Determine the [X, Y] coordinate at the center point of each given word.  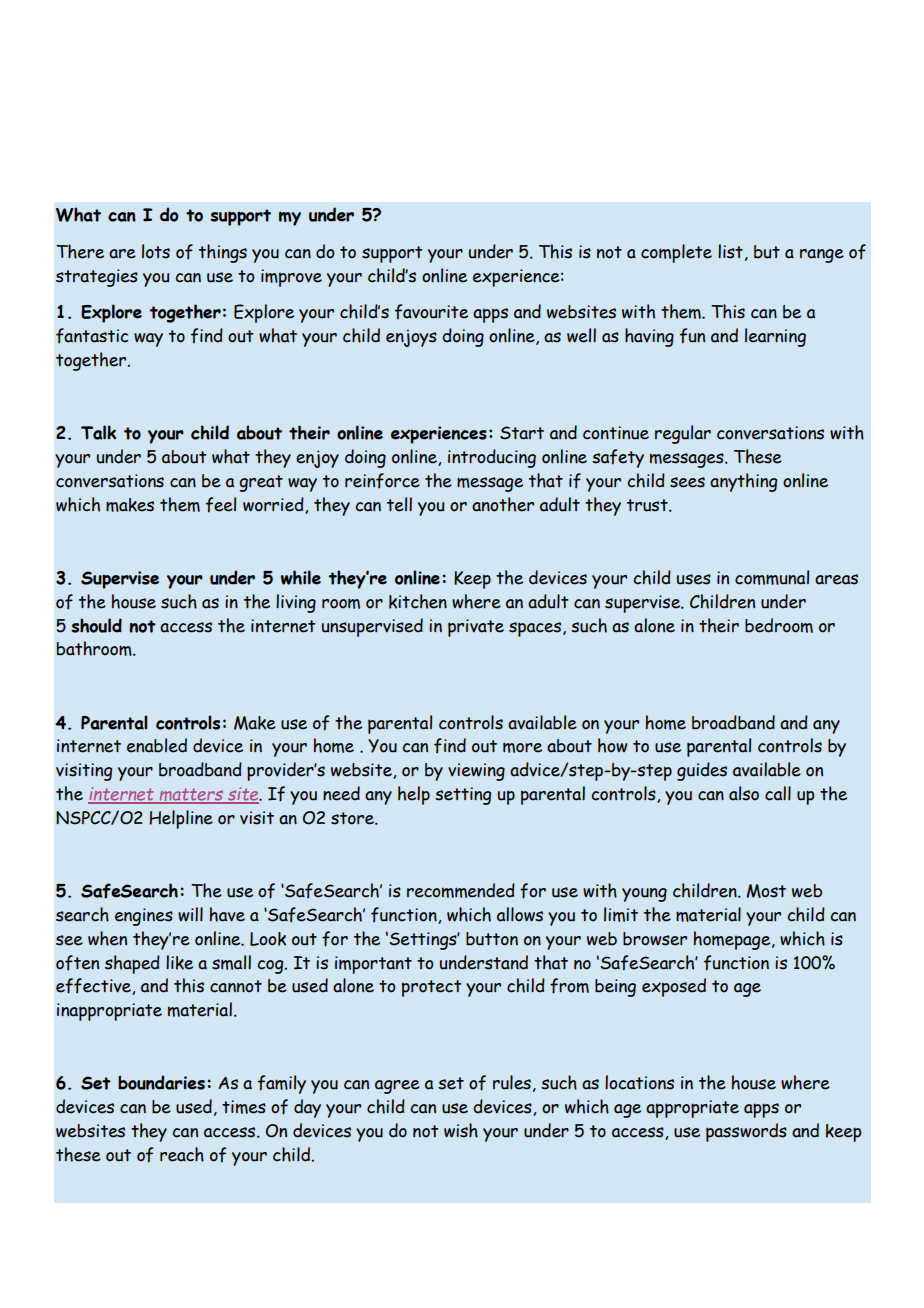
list [730, 251]
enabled [157, 745]
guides [702, 771]
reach [182, 1154]
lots [156, 251]
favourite [431, 312]
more [522, 747]
